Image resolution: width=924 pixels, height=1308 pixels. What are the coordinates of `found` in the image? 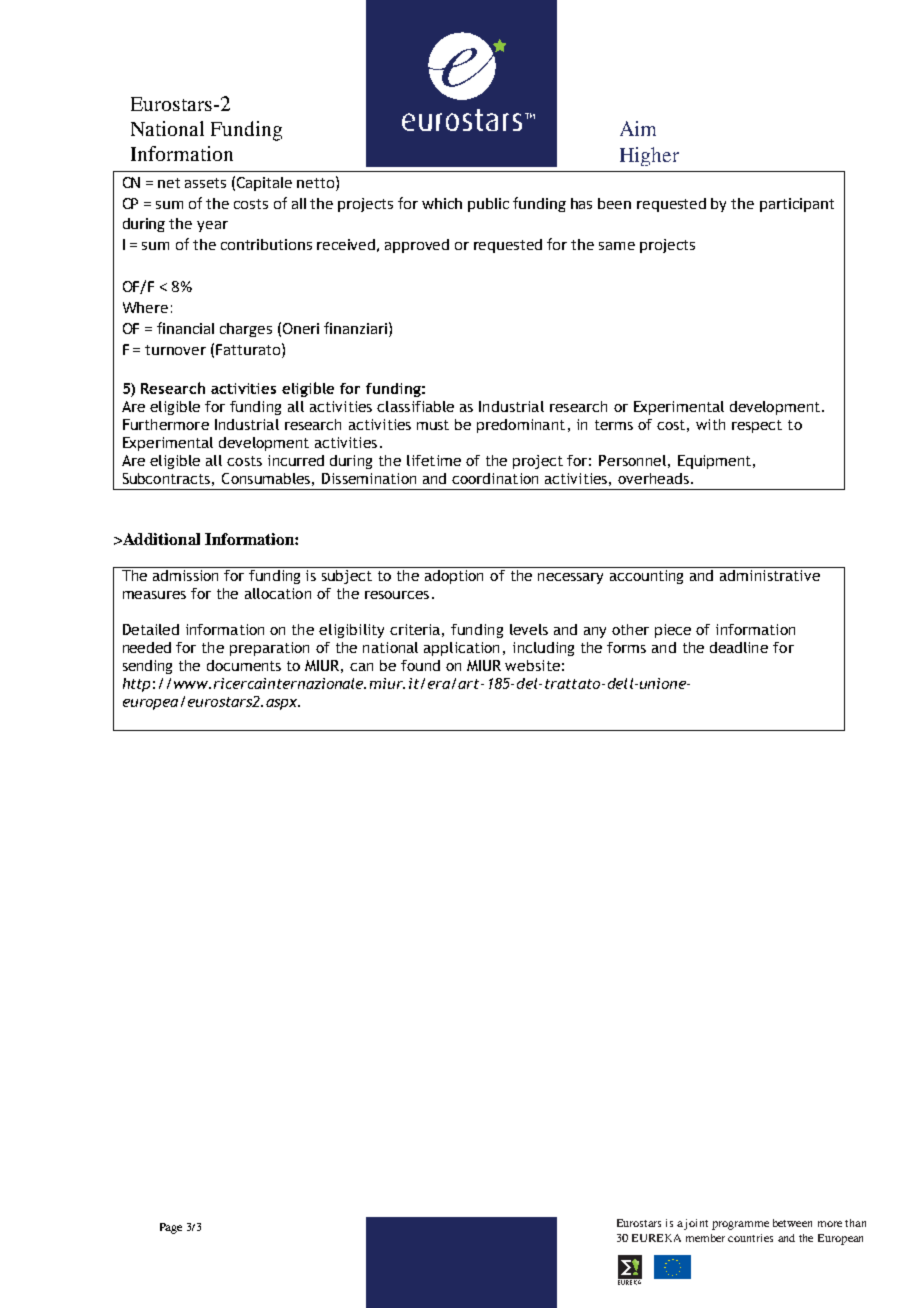 It's located at (420, 665).
